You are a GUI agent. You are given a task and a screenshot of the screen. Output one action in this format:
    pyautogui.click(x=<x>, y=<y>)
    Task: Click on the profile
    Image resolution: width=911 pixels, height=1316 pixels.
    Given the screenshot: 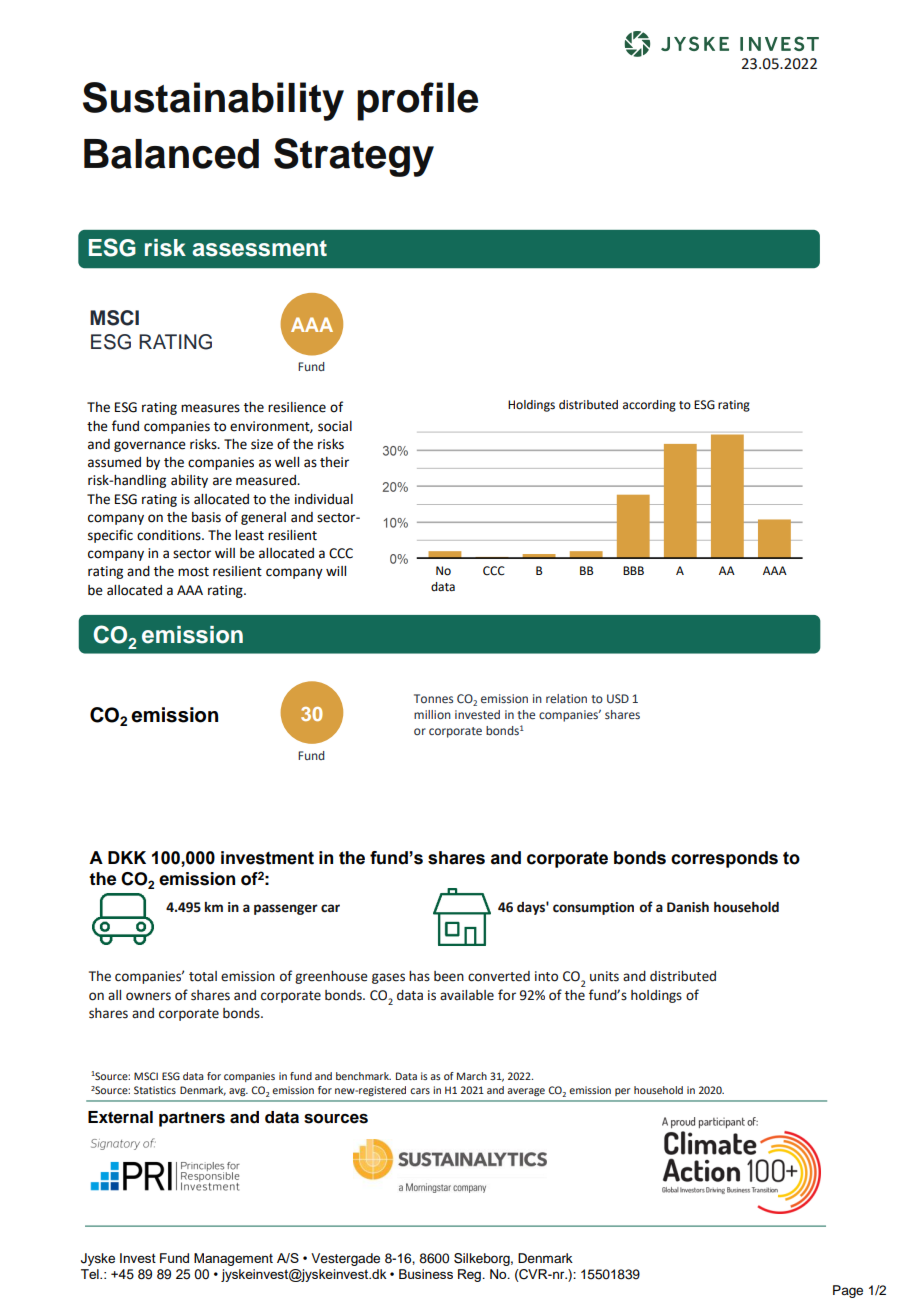 What is the action you would take?
    pyautogui.click(x=417, y=101)
